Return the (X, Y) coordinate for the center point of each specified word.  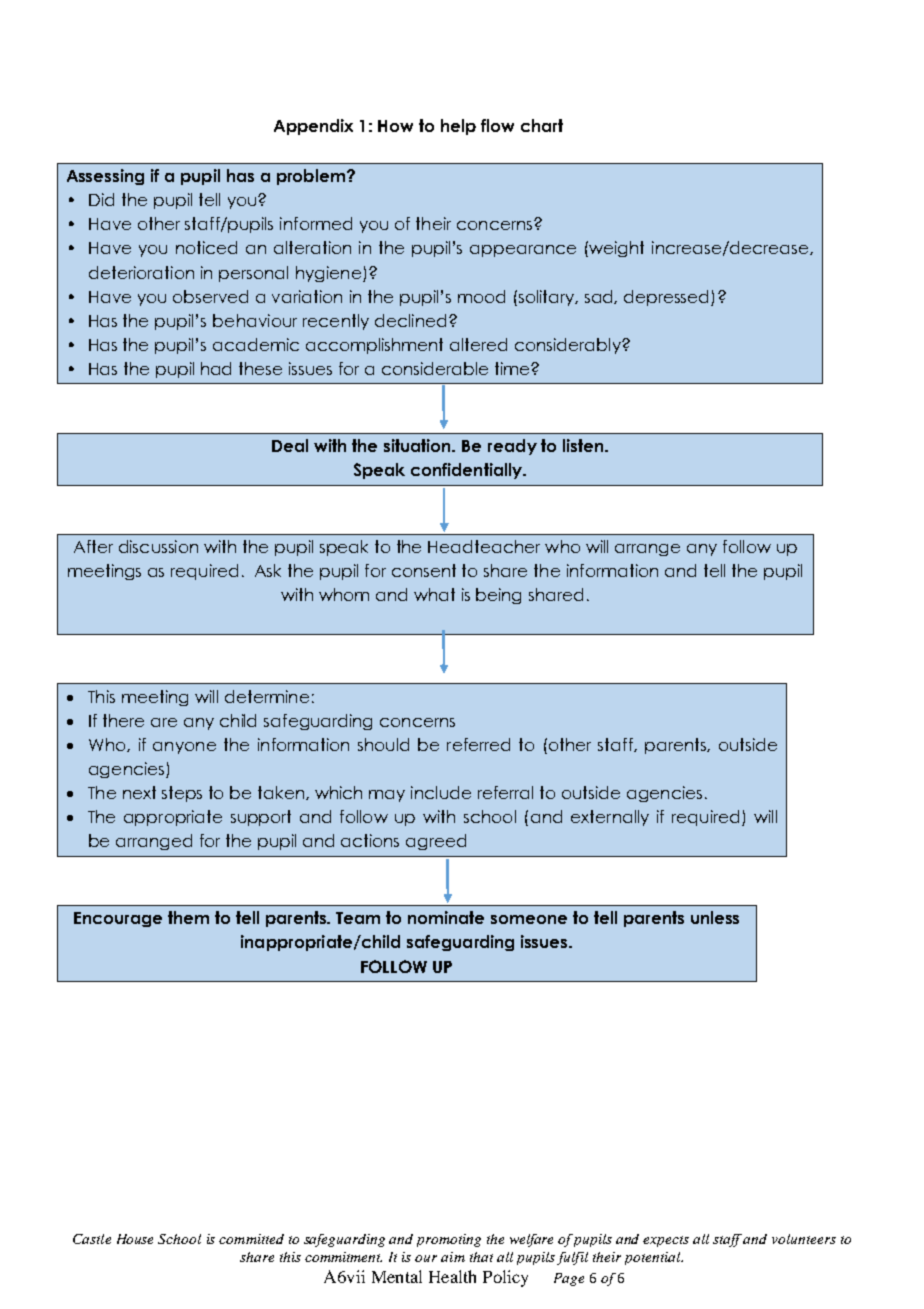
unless (715, 917)
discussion (158, 546)
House (135, 1239)
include (441, 792)
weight (615, 249)
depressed (666, 298)
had (216, 368)
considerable (435, 368)
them (188, 917)
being (498, 596)
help (458, 127)
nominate (446, 917)
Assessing (105, 177)
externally (610, 818)
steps (182, 794)
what (434, 594)
